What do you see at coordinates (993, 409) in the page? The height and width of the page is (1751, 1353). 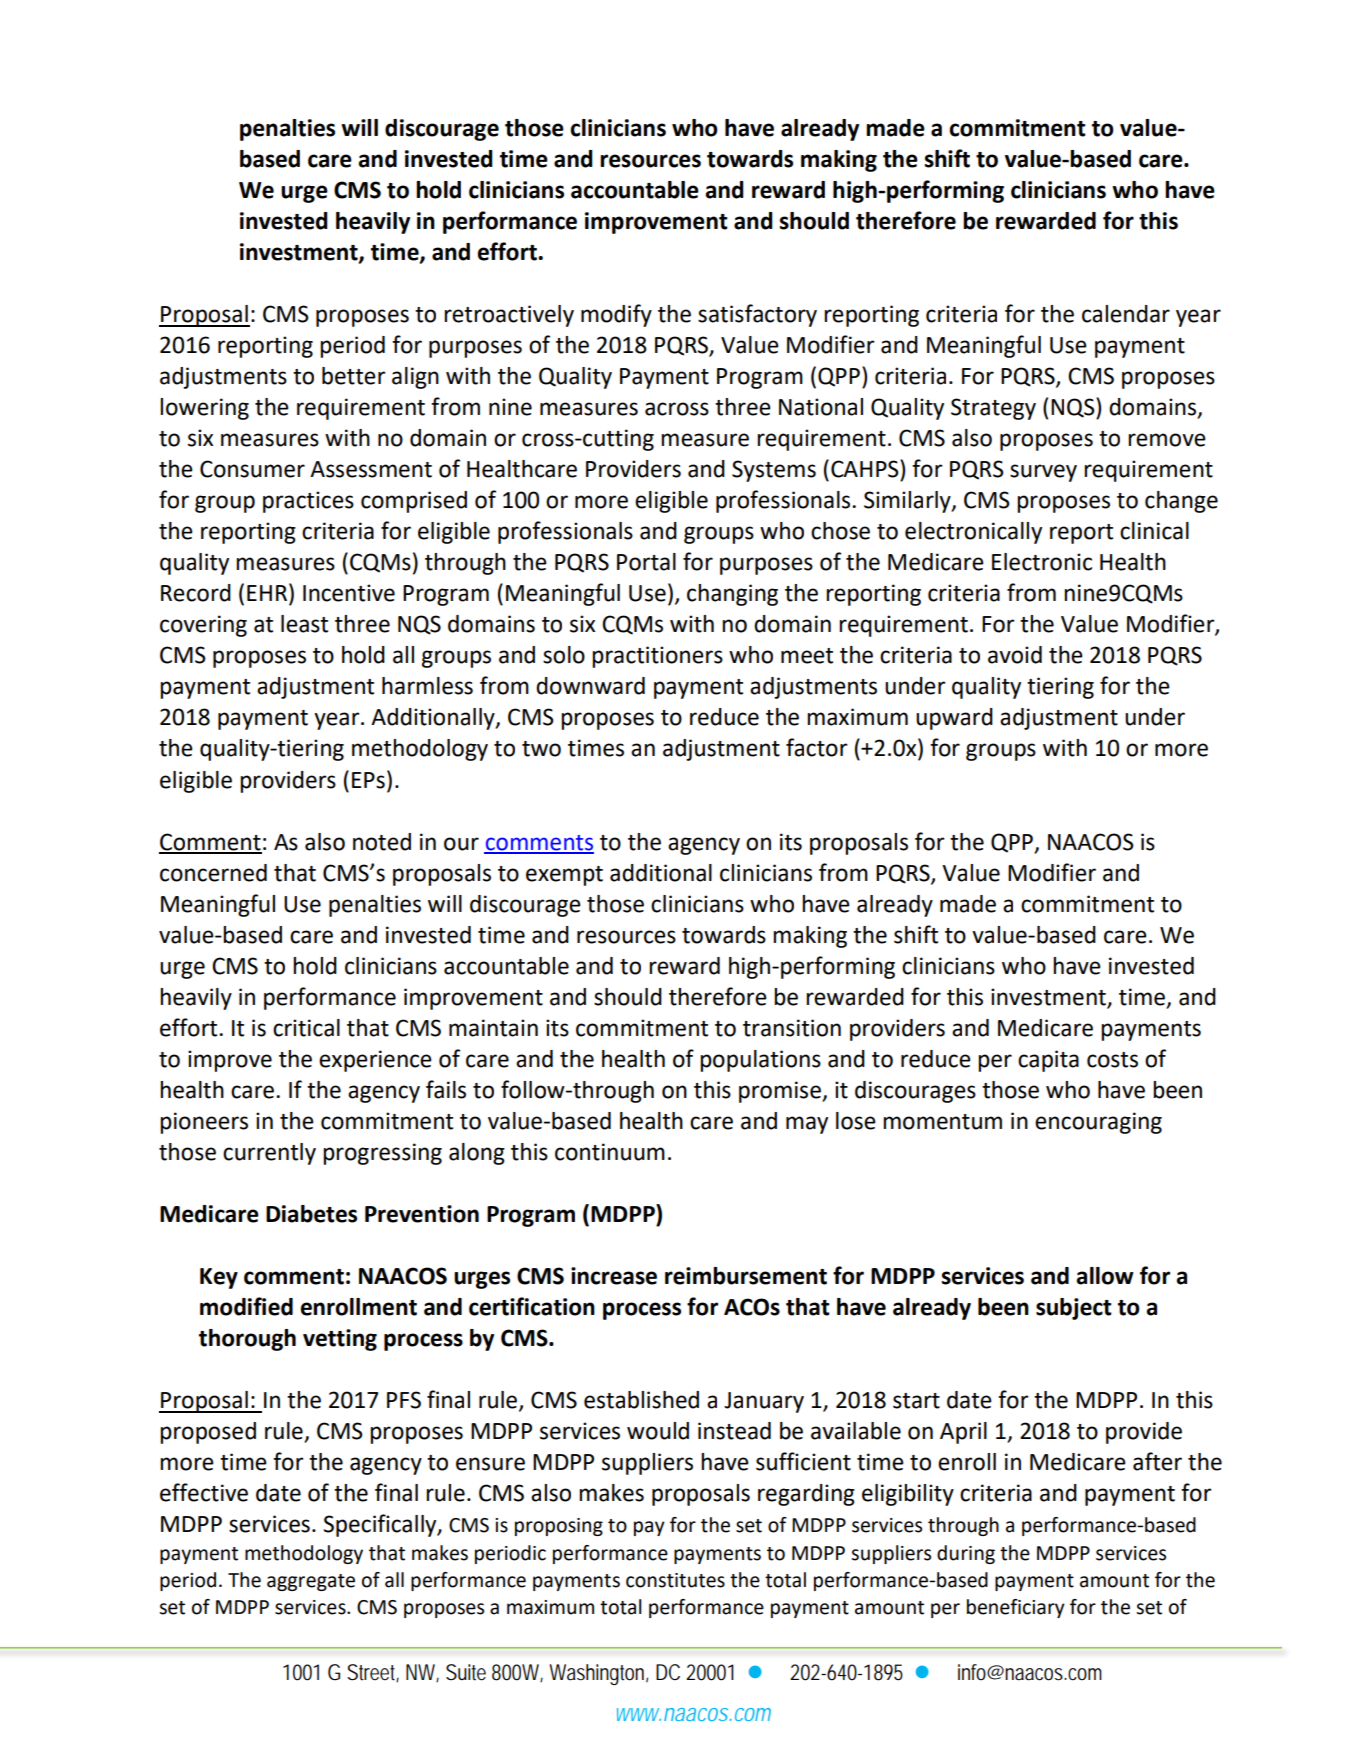 I see `Strategy` at bounding box center [993, 409].
